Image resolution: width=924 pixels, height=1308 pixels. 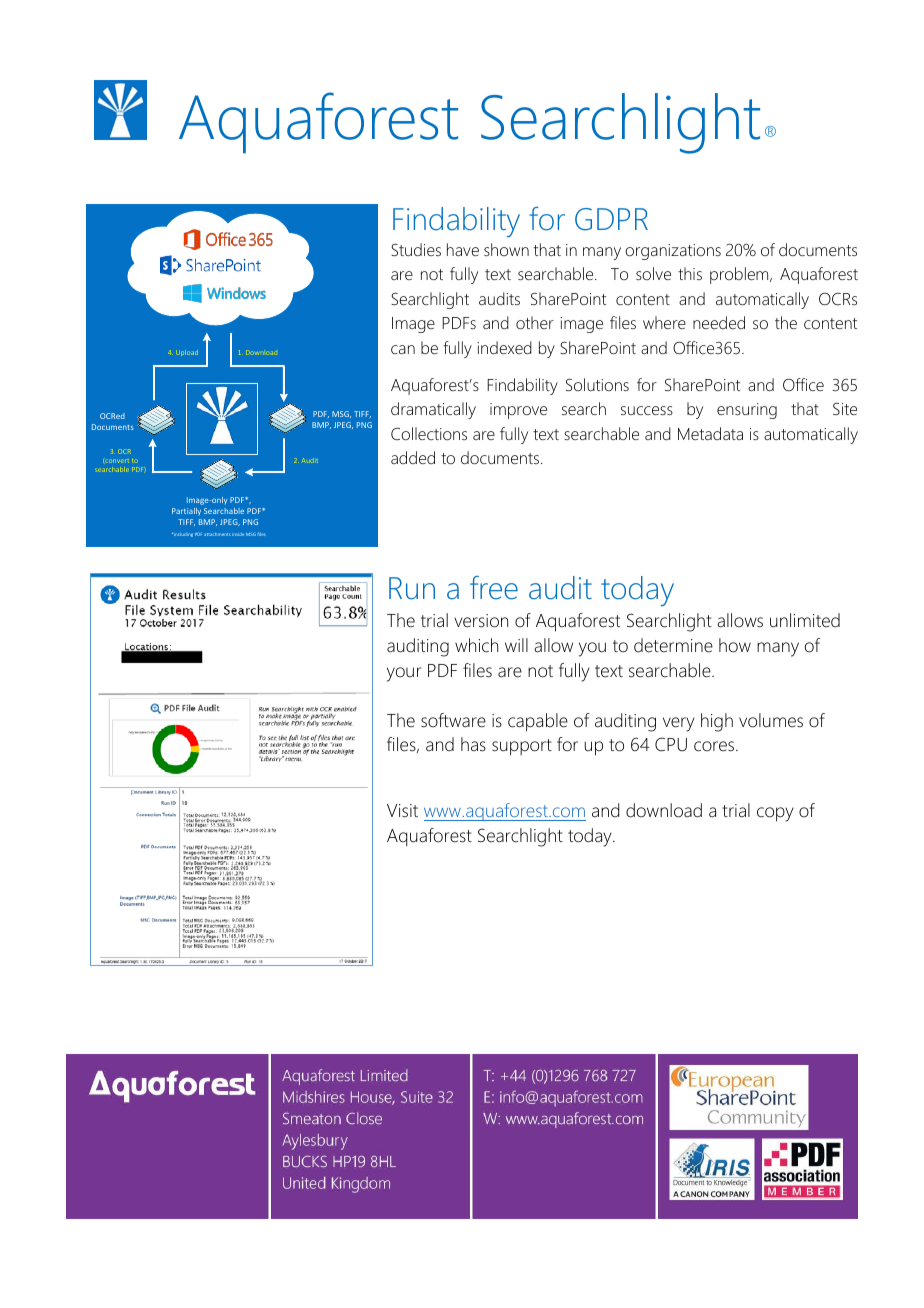 What do you see at coordinates (710, 433) in the screenshot?
I see `Metadata` at bounding box center [710, 433].
